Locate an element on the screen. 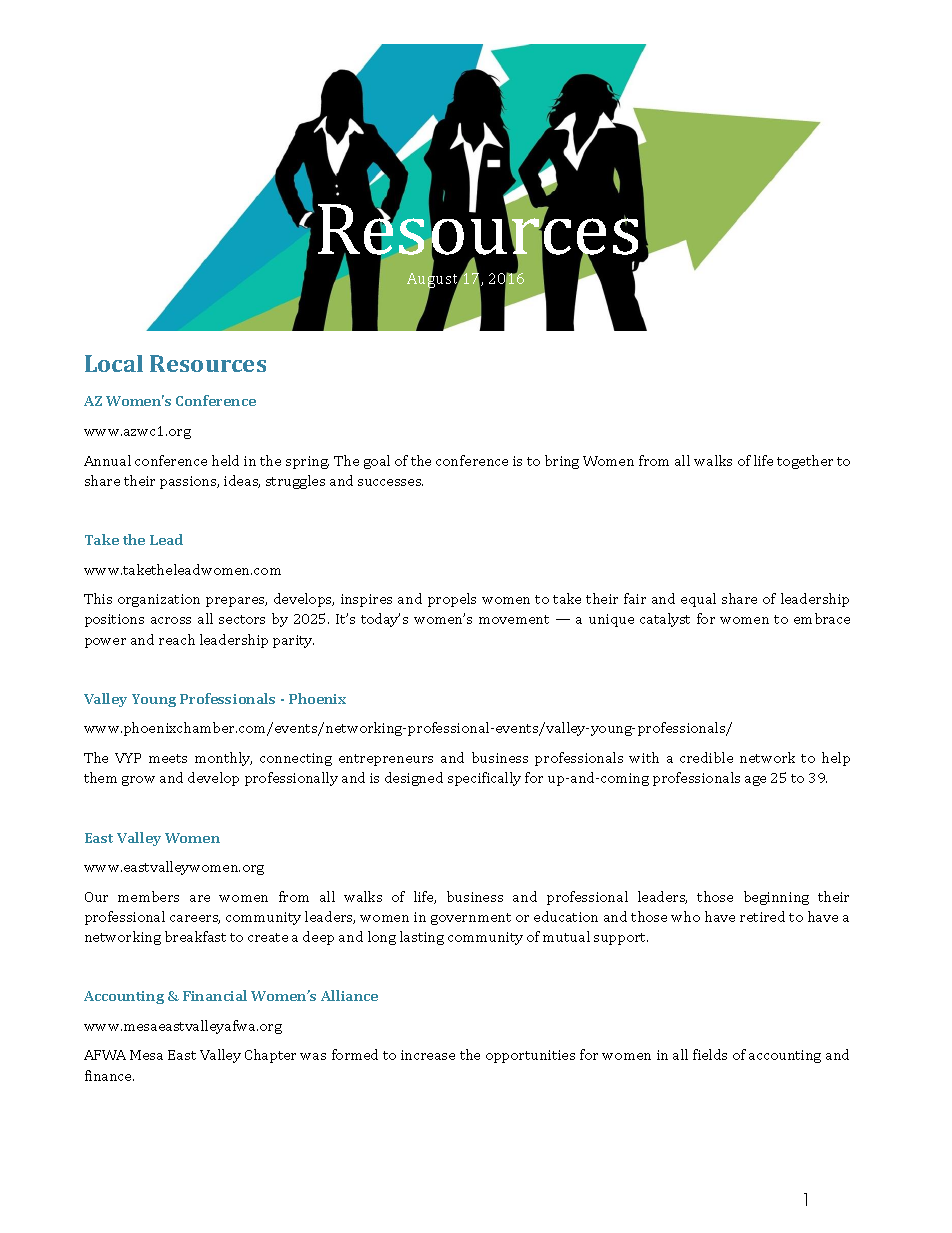 This screenshot has height=1233, width=952. entrepreneurs is located at coordinates (386, 760).
